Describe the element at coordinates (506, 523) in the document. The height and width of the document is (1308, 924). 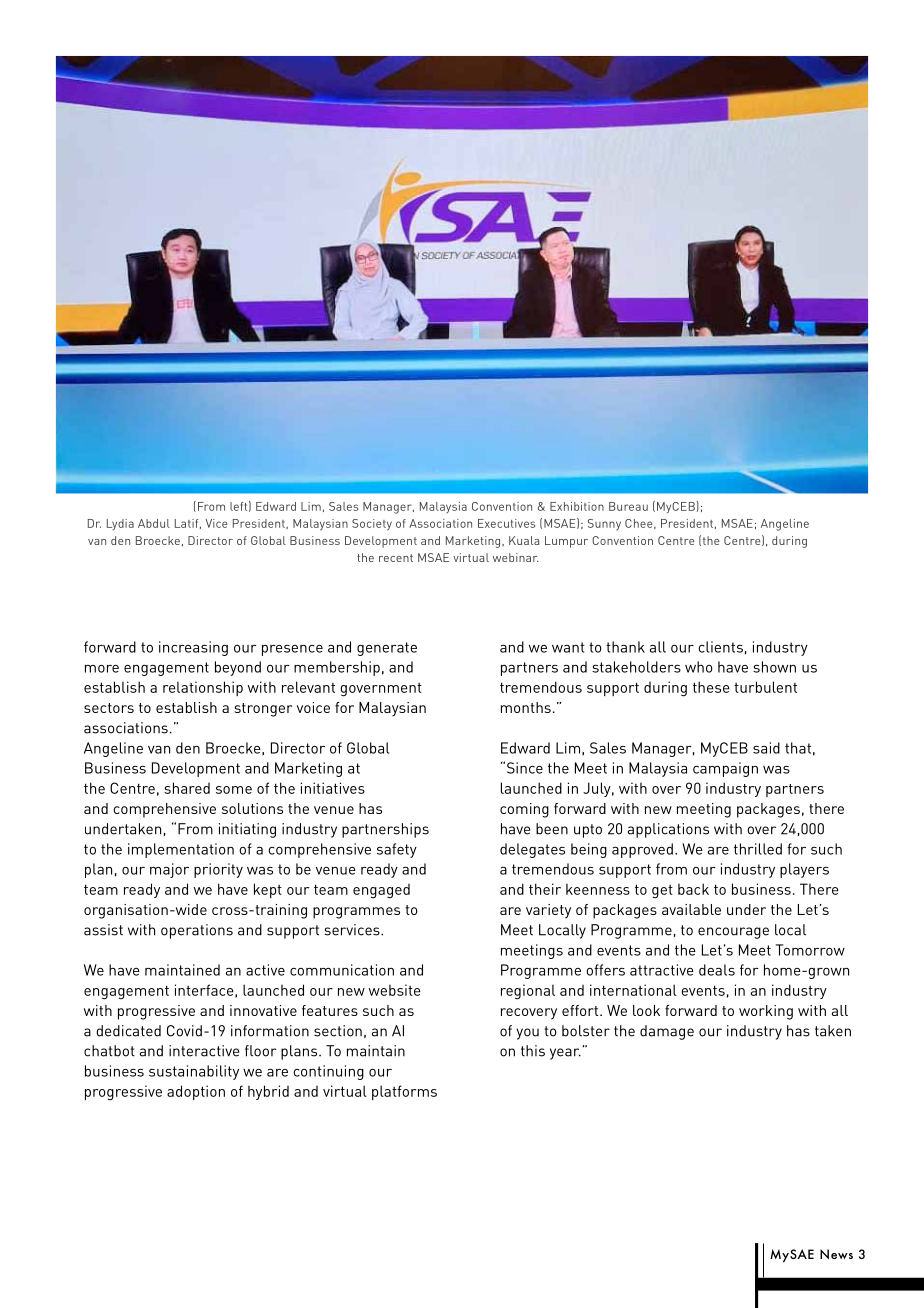
I see `Executives` at that location.
